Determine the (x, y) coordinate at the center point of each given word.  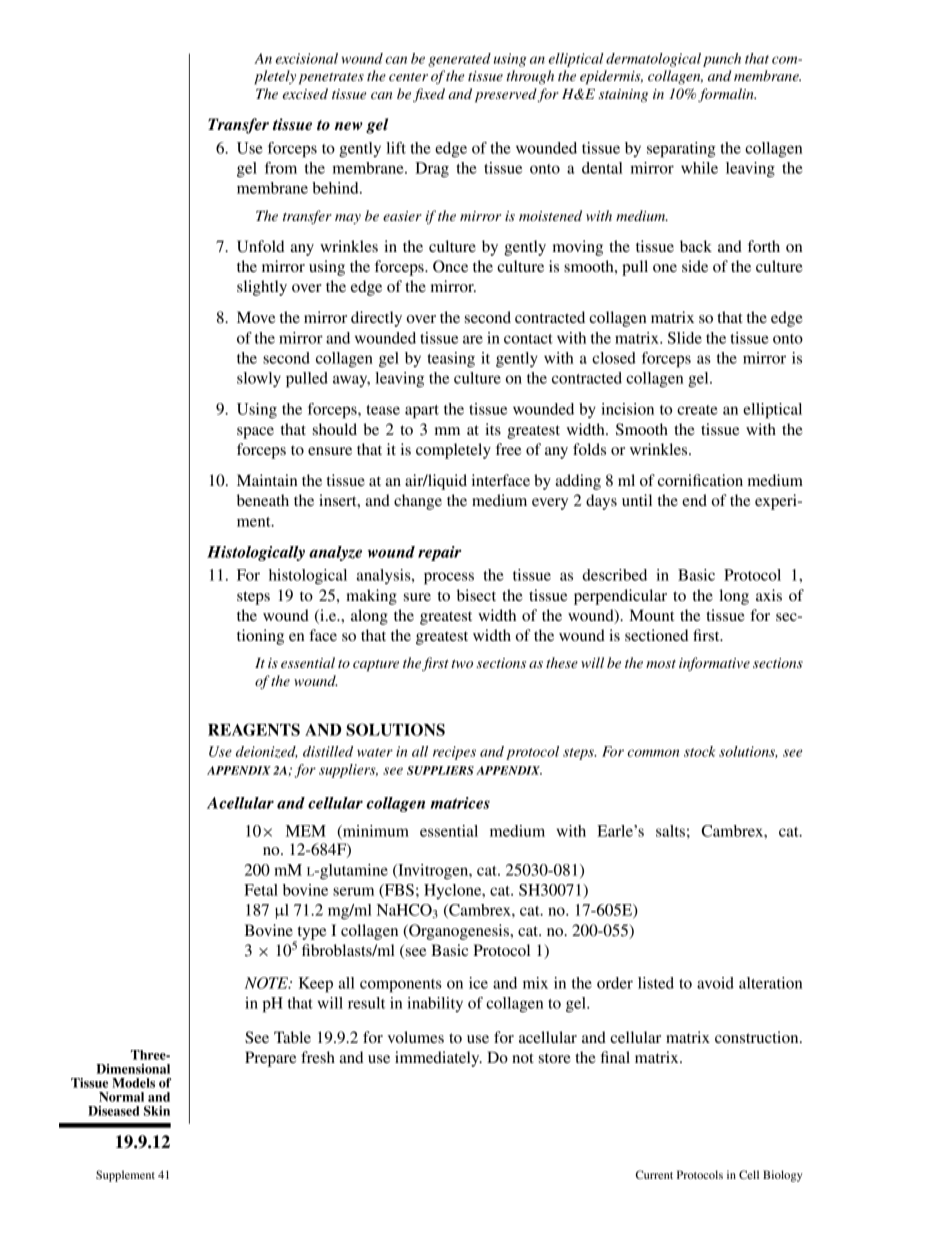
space (255, 433)
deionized (267, 752)
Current (654, 1174)
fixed (429, 95)
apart (422, 412)
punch (722, 60)
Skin (157, 1111)
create (697, 410)
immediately (438, 1059)
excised (305, 93)
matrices (460, 803)
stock (699, 751)
